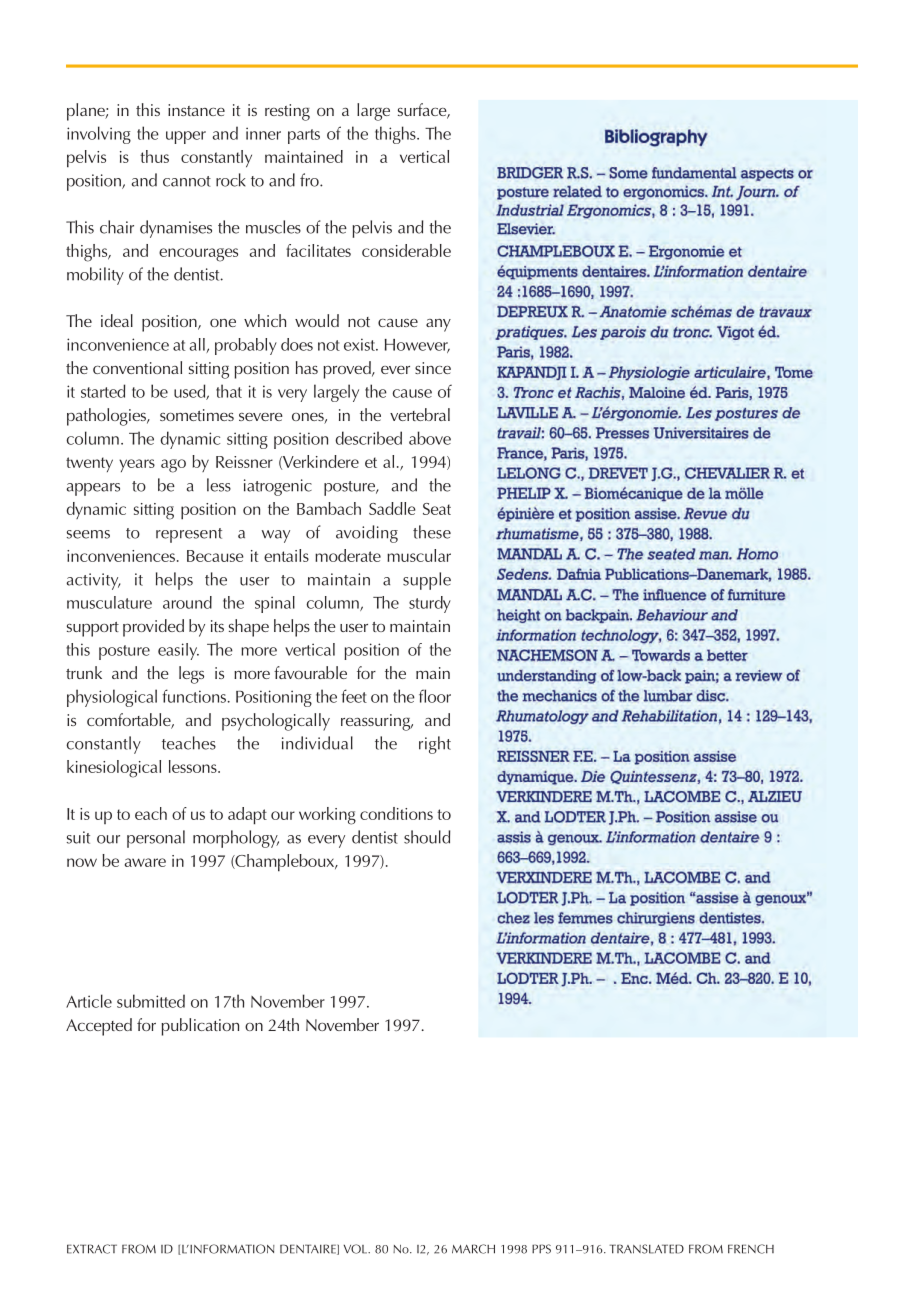 The height and width of the image is (1308, 924). Describe the element at coordinates (473, 1249) in the image. I see `MARCH` at that location.
